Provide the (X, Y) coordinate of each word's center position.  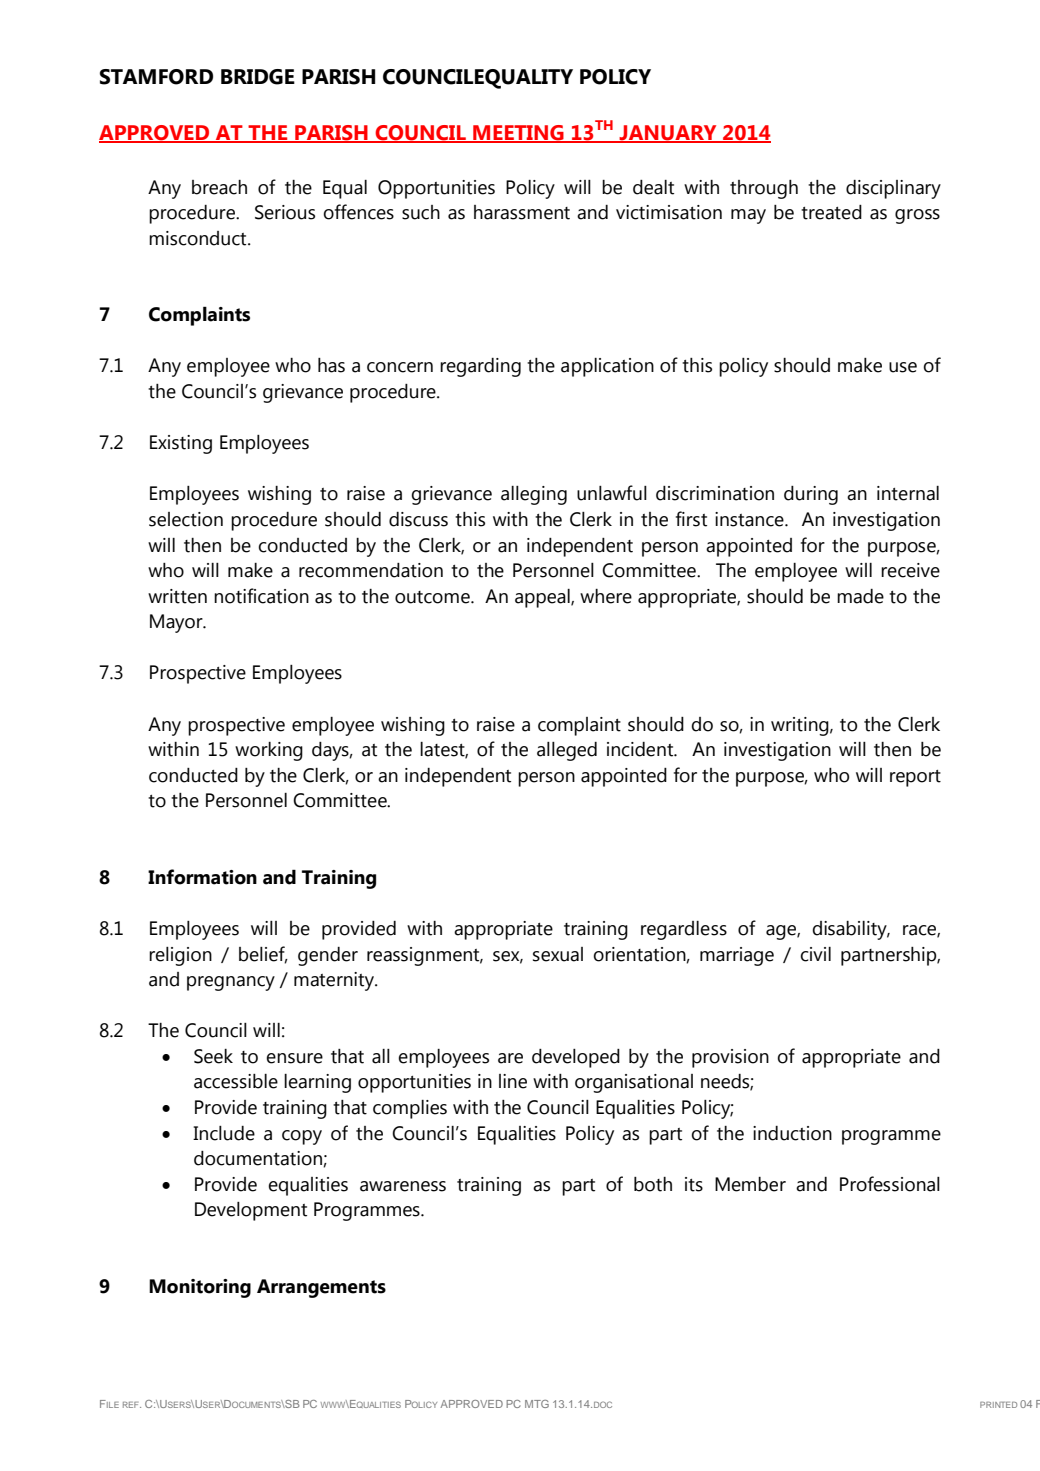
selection (186, 519)
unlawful (612, 493)
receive (910, 570)
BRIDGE (258, 77)
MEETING (518, 134)
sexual (558, 954)
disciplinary (893, 189)
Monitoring (200, 1288)
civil (815, 954)
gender (328, 956)
